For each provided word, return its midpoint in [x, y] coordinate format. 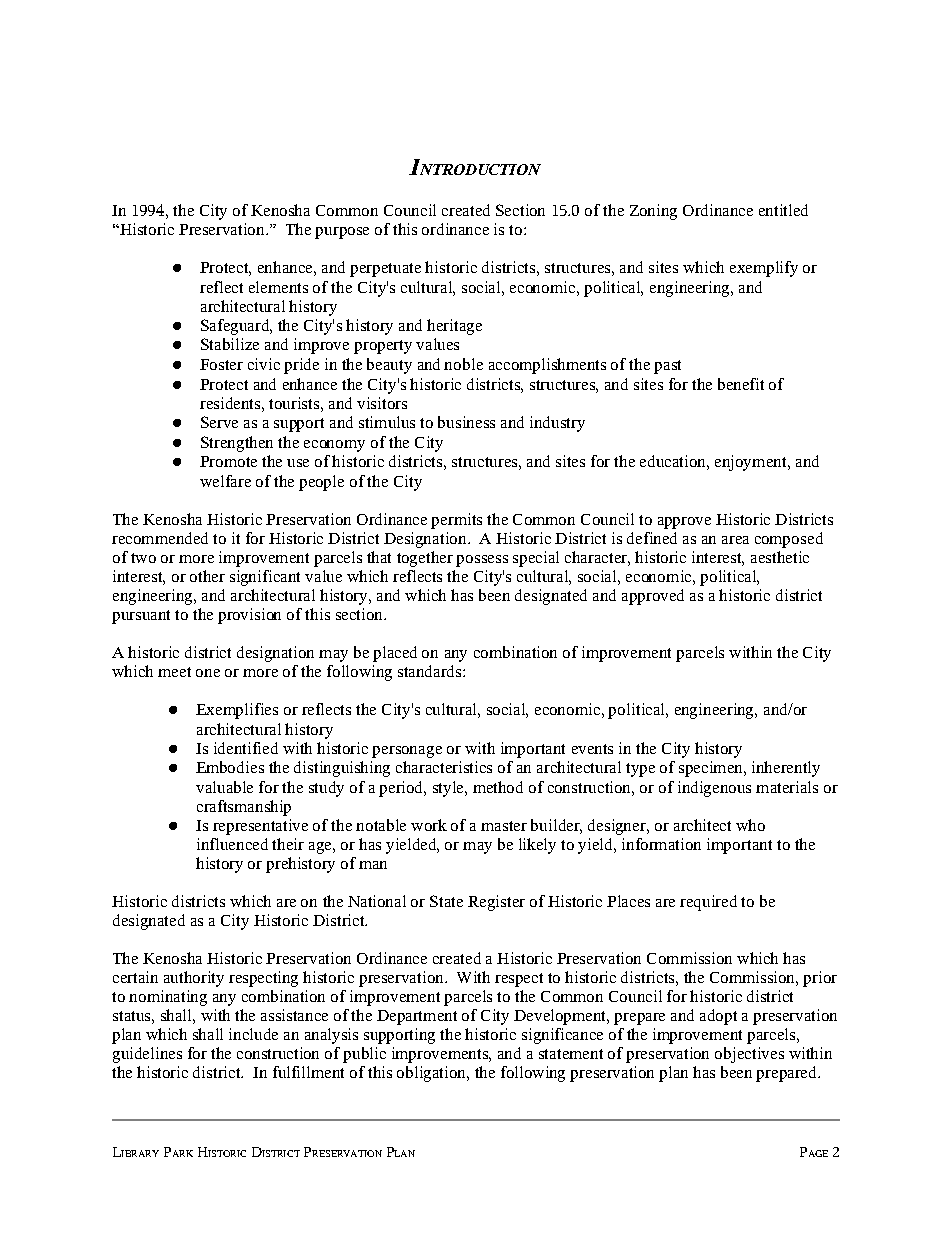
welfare [225, 481]
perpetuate [385, 270]
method [498, 787]
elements [278, 287]
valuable [224, 787]
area [735, 540]
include [253, 1034]
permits [456, 521]
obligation [432, 1074]
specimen [712, 769]
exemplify [764, 269]
